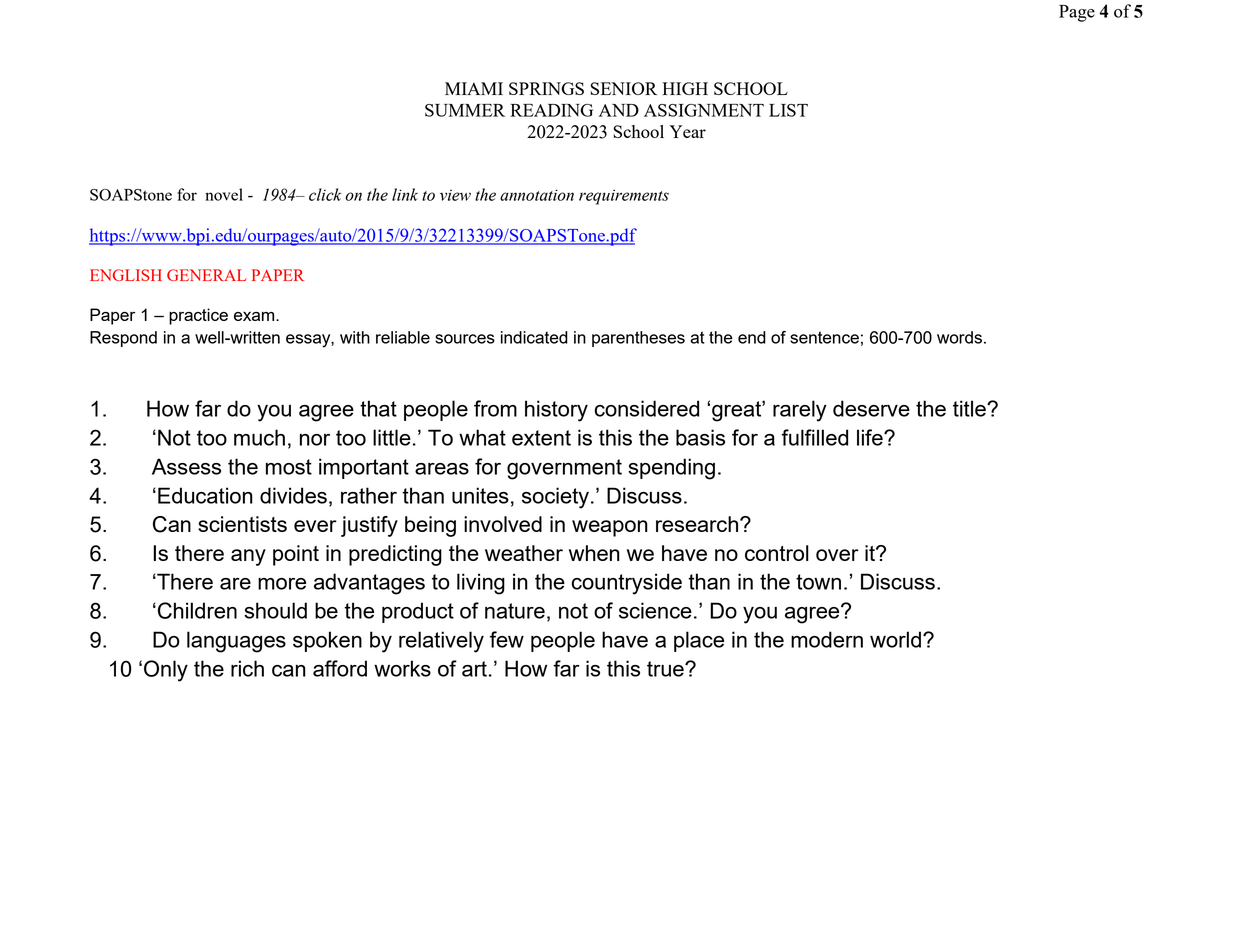 The image size is (1233, 952). What do you see at coordinates (537, 195) in the screenshot?
I see `annotation` at bounding box center [537, 195].
